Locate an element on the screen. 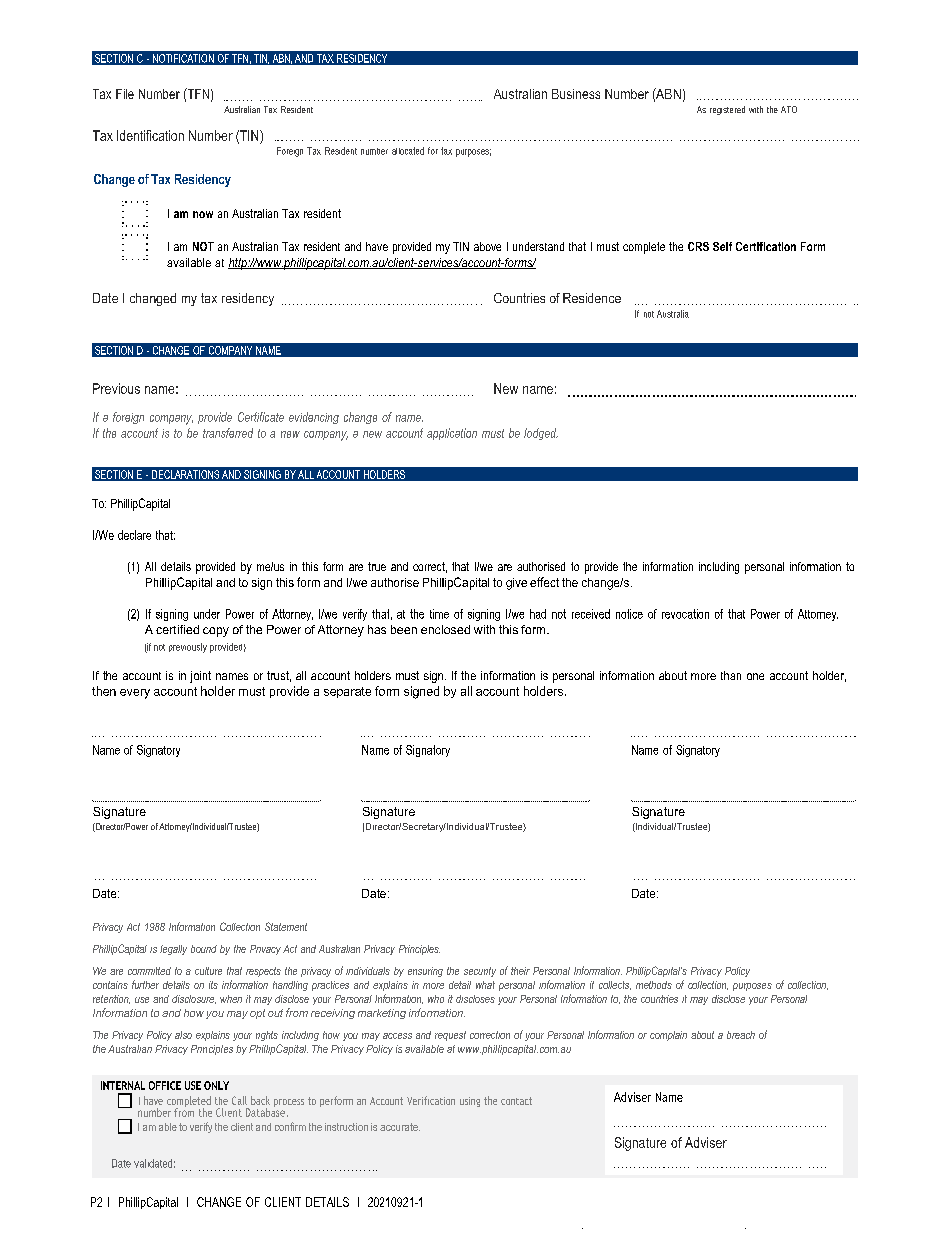 This screenshot has width=952, height=1233. OFFICE is located at coordinates (165, 1085).
